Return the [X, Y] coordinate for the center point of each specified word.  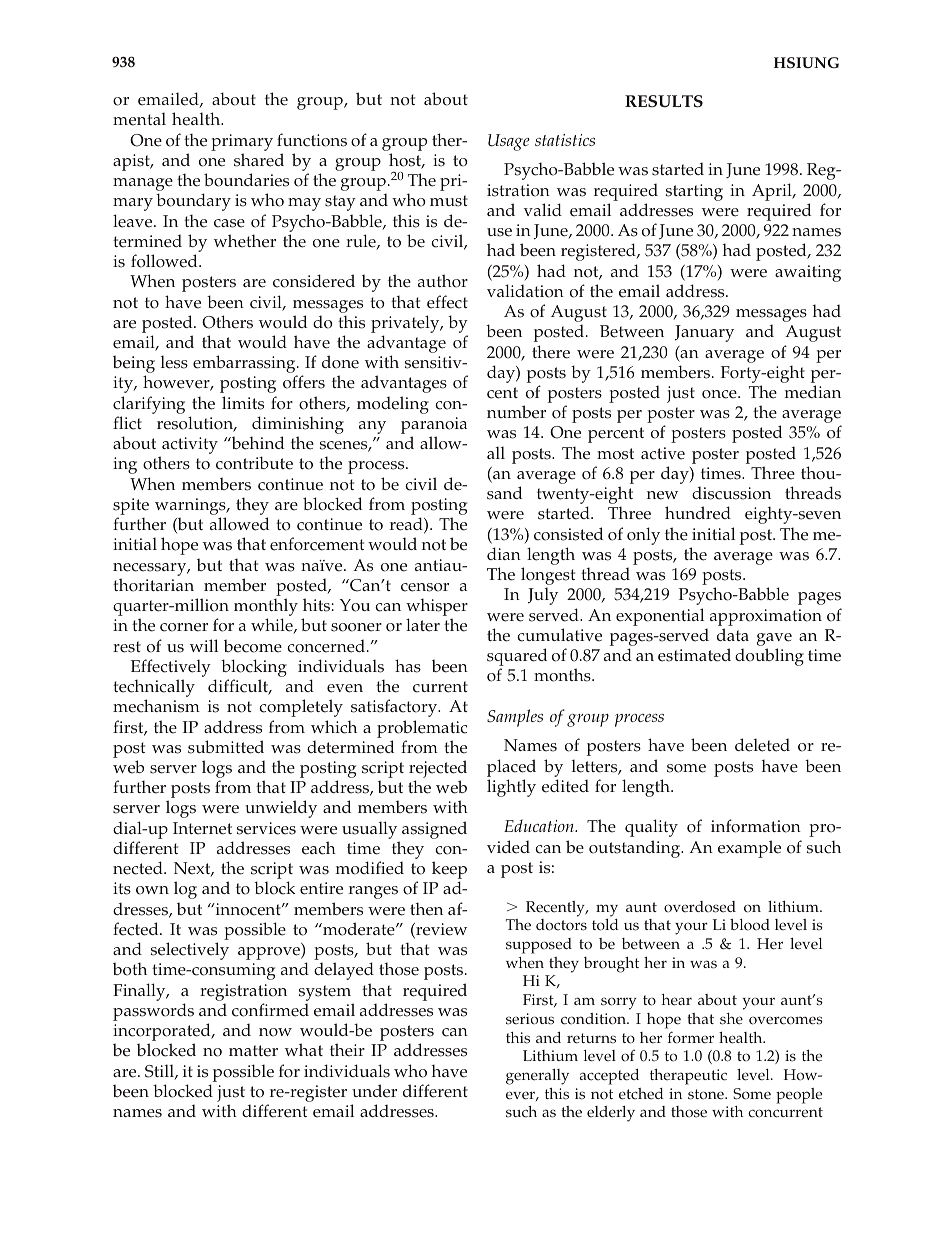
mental [139, 119]
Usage [509, 142]
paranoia [434, 427]
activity [189, 447]
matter [253, 1051]
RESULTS [664, 101]
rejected [438, 770]
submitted [226, 747]
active [663, 453]
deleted [762, 745]
